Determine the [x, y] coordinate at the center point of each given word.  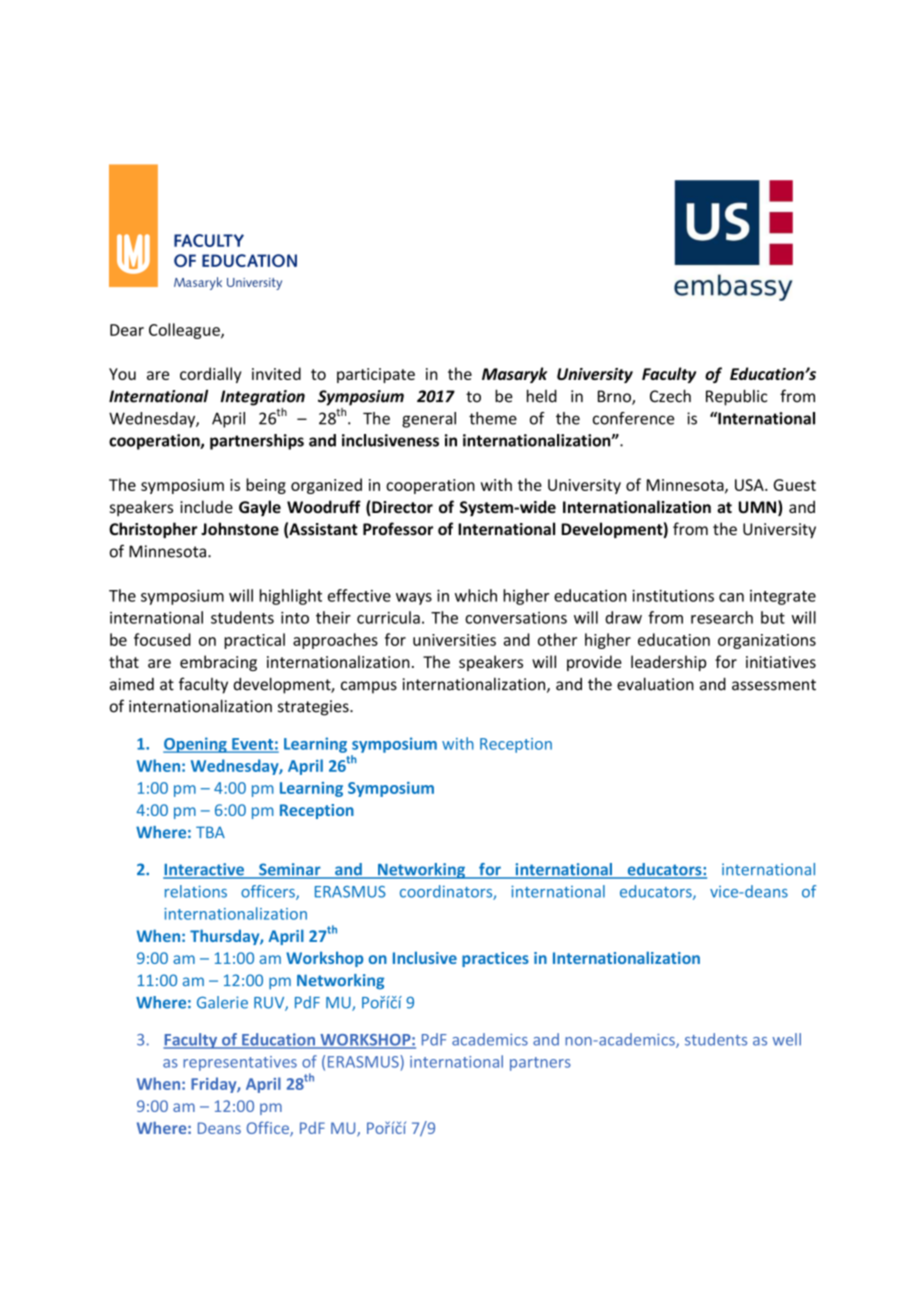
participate [376, 375]
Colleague [185, 331]
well [786, 1039]
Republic [737, 397]
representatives [240, 1063]
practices [495, 959]
